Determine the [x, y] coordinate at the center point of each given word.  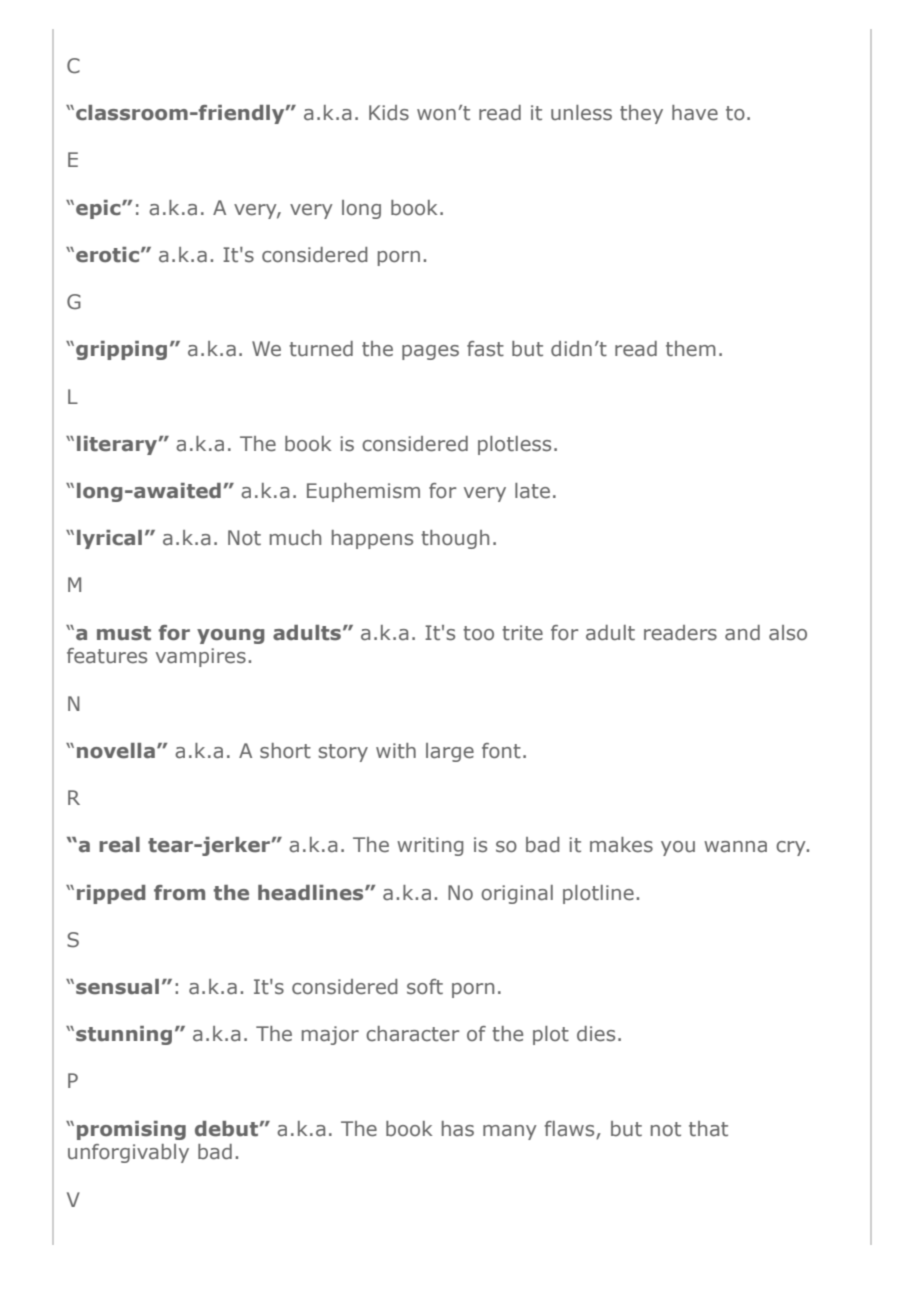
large [450, 752]
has [458, 1129]
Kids [389, 112]
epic [99, 209]
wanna [735, 847]
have [695, 113]
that [708, 1129]
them [691, 349]
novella [116, 751]
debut [227, 1129]
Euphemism [363, 492]
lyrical [109, 539]
